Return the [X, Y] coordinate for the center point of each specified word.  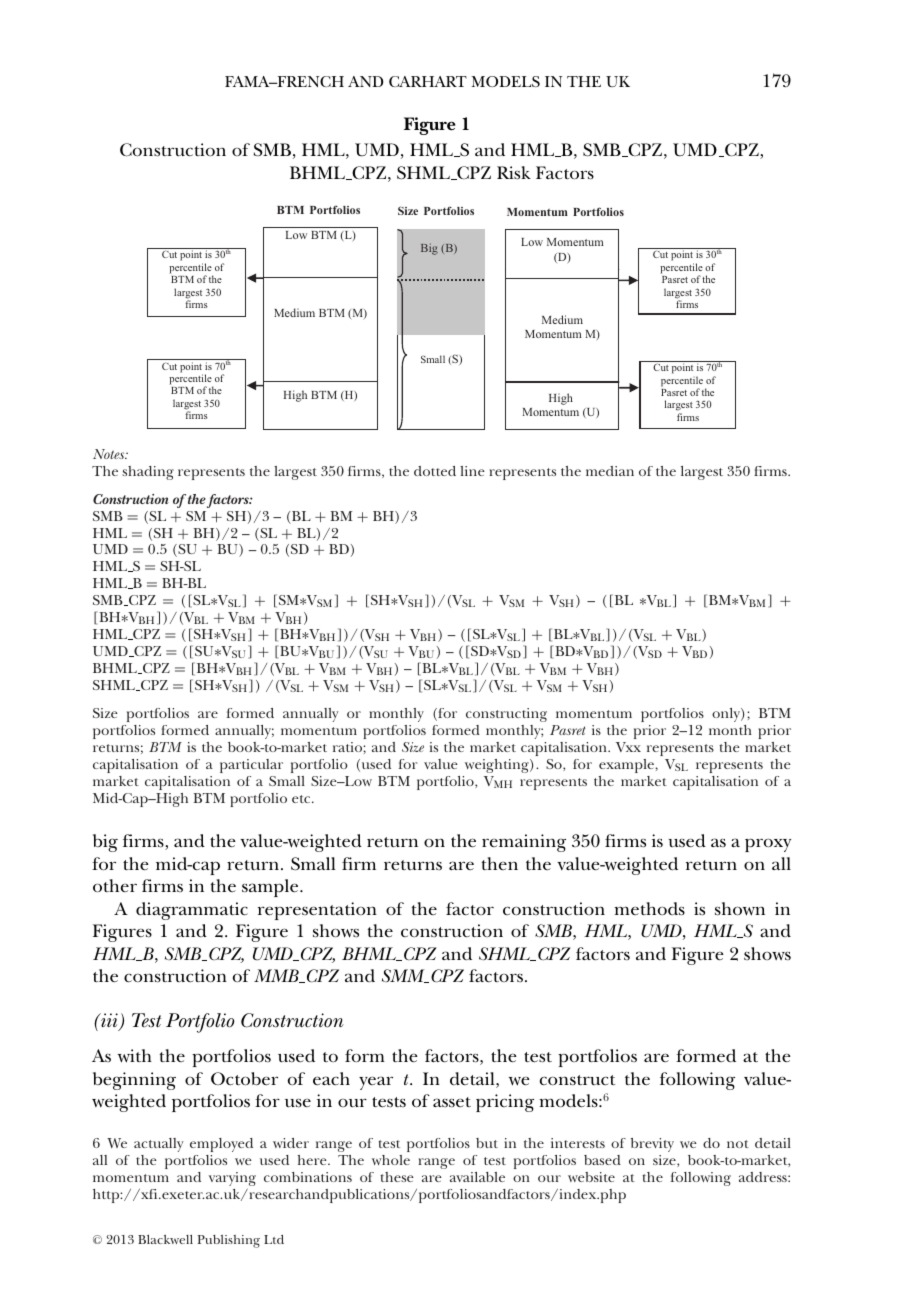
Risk [514, 173]
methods [649, 909]
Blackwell [165, 1239]
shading [148, 473]
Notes [110, 454]
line [472, 471]
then [500, 863]
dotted [435, 471]
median [610, 471]
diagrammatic [192, 911]
